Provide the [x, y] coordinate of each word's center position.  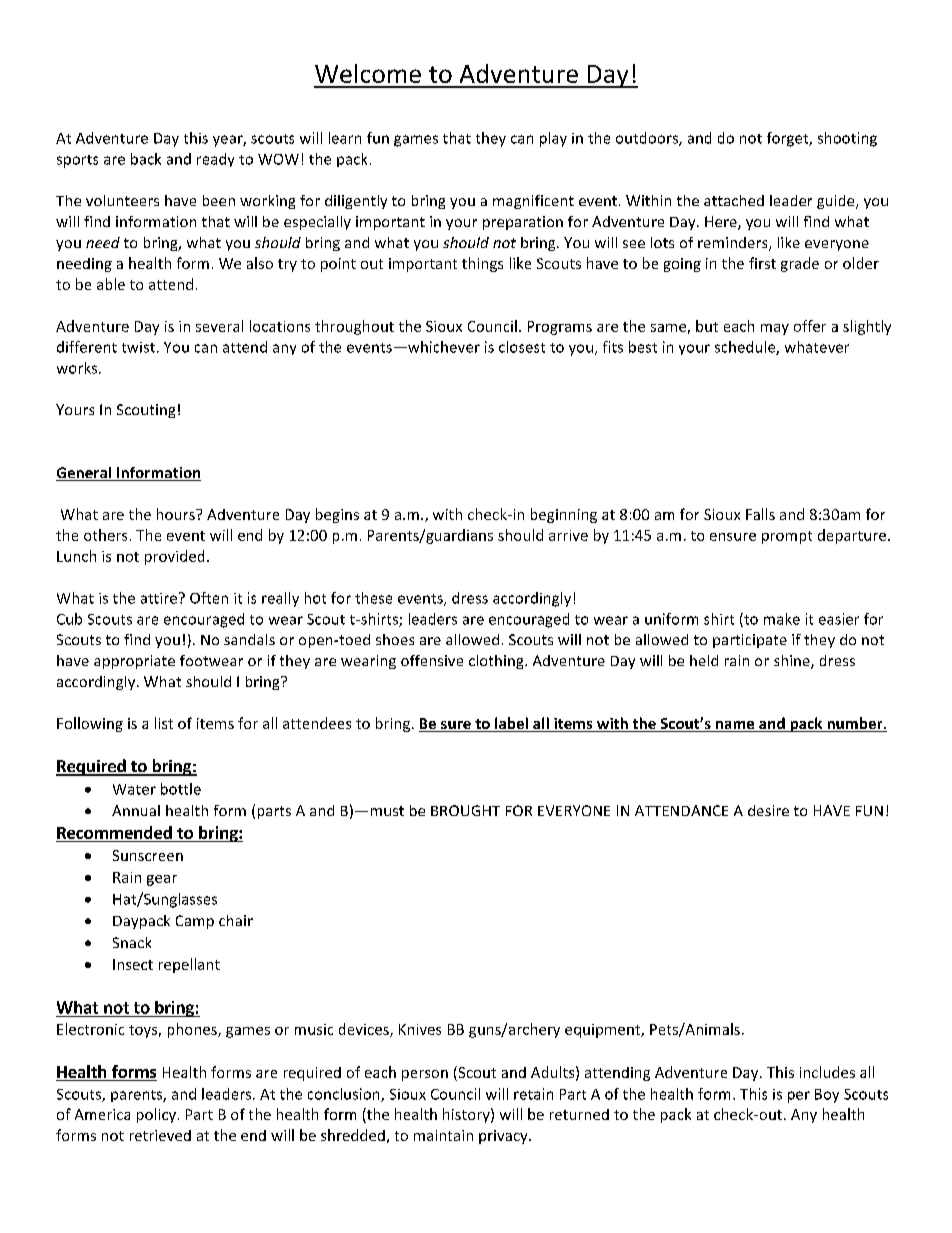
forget [789, 139]
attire [160, 598]
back [146, 159]
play [553, 139]
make [782, 619]
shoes [395, 639]
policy [156, 1115]
